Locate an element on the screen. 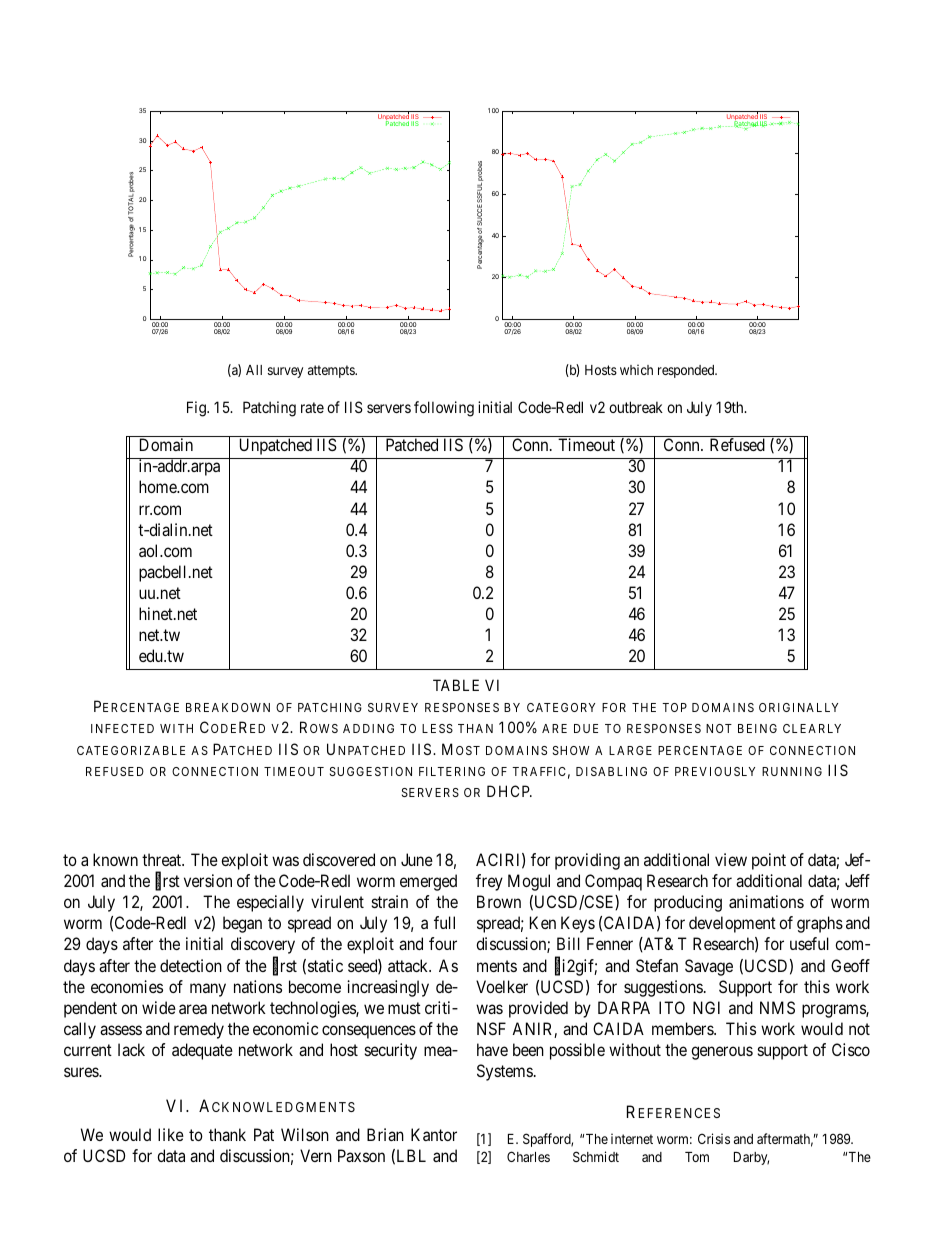 The image size is (952, 1233). TABLE is located at coordinates (456, 685).
